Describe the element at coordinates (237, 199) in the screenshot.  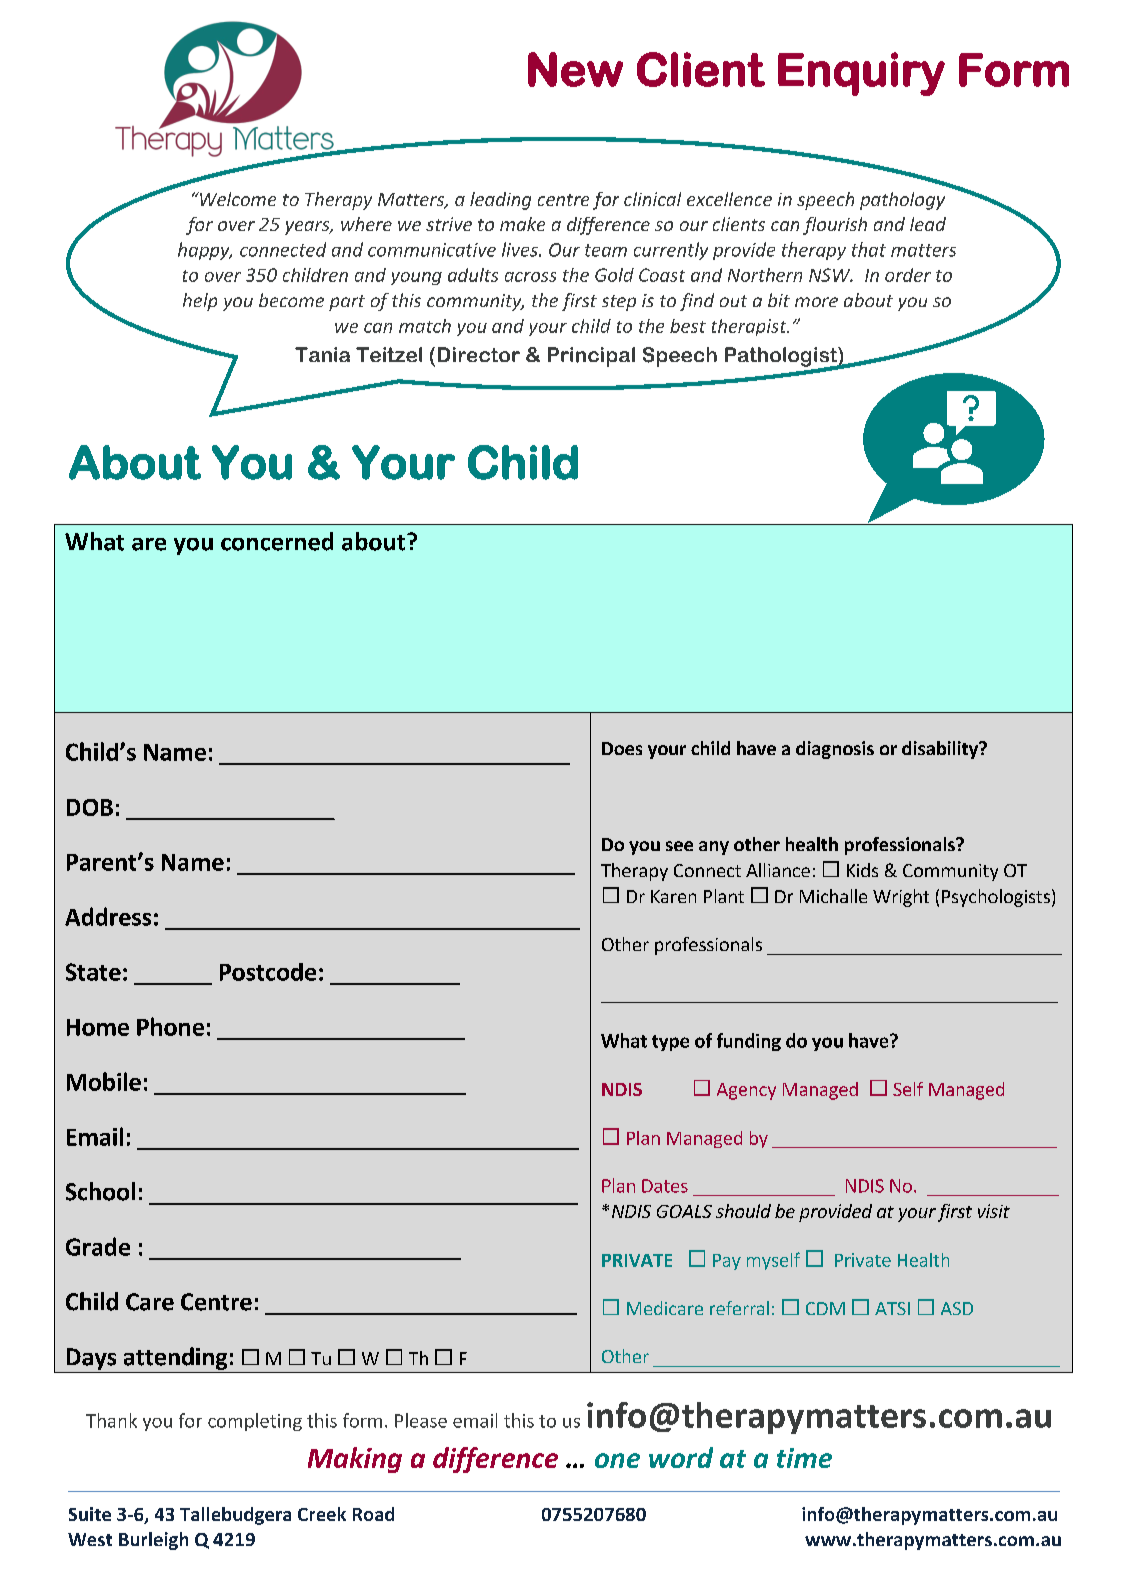
I see `Welcome` at that location.
